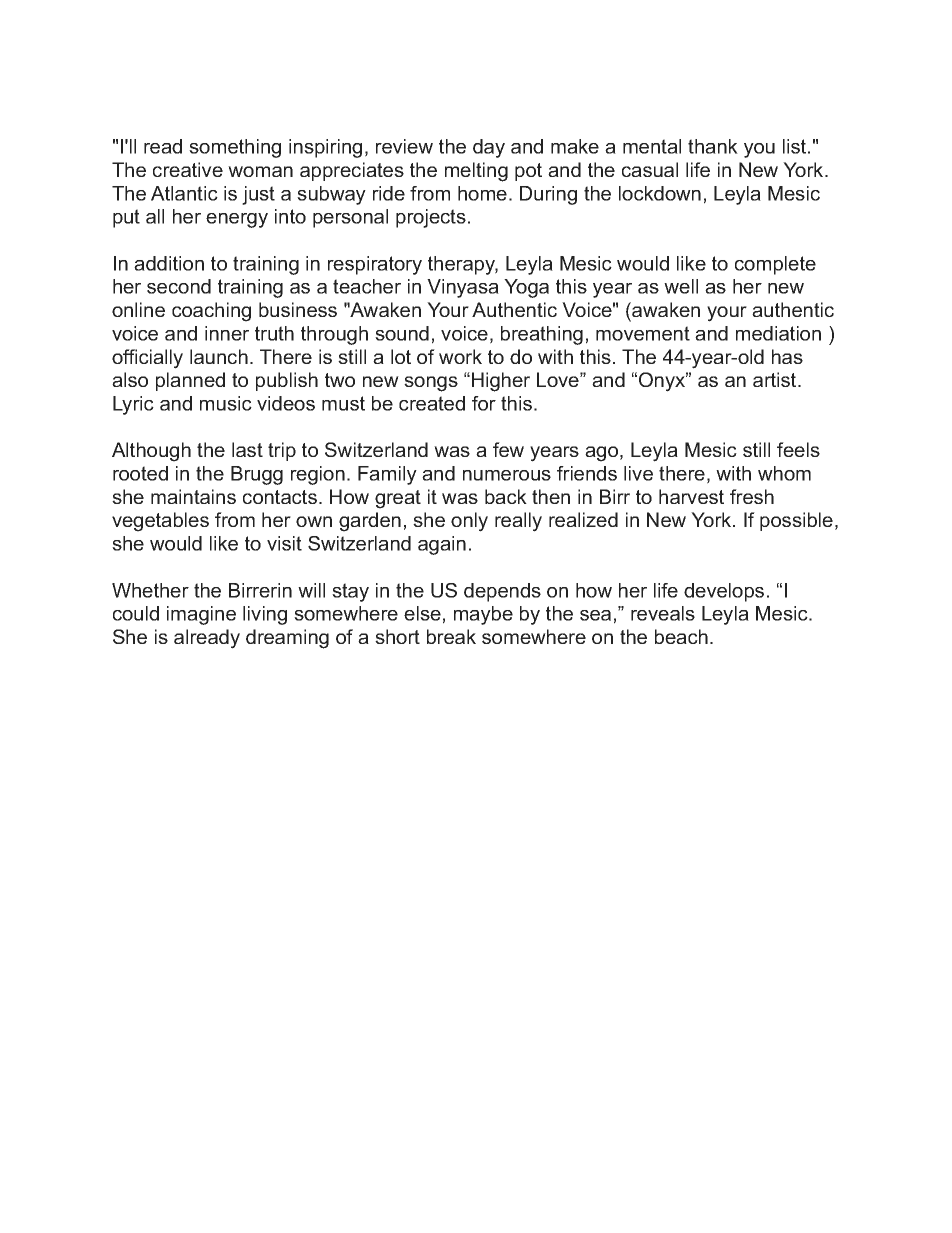 This screenshot has width=952, height=1233. What do you see at coordinates (784, 473) in the screenshot?
I see `whom` at bounding box center [784, 473].
